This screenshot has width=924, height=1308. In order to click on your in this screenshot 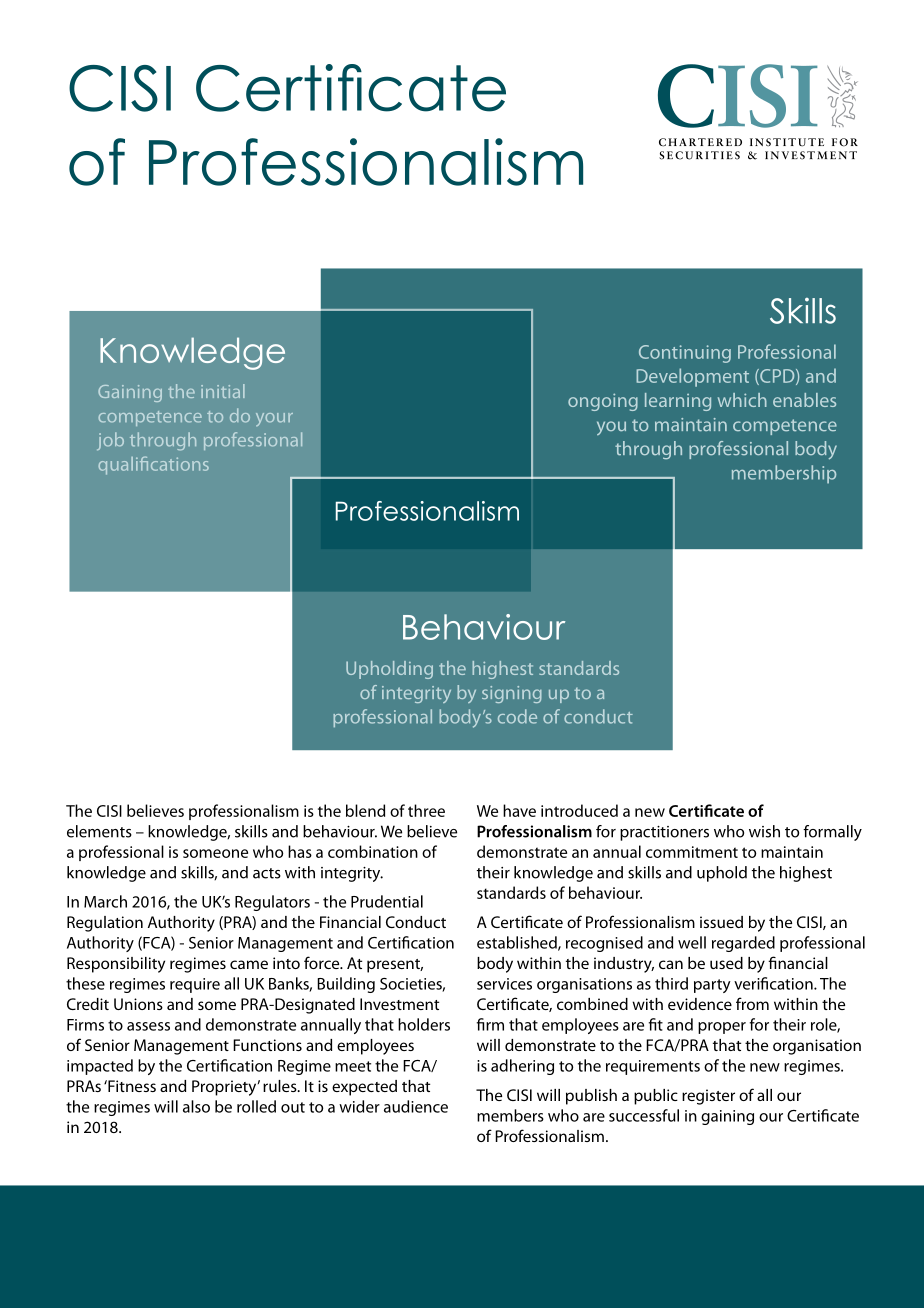, I will do `click(274, 419)`.
